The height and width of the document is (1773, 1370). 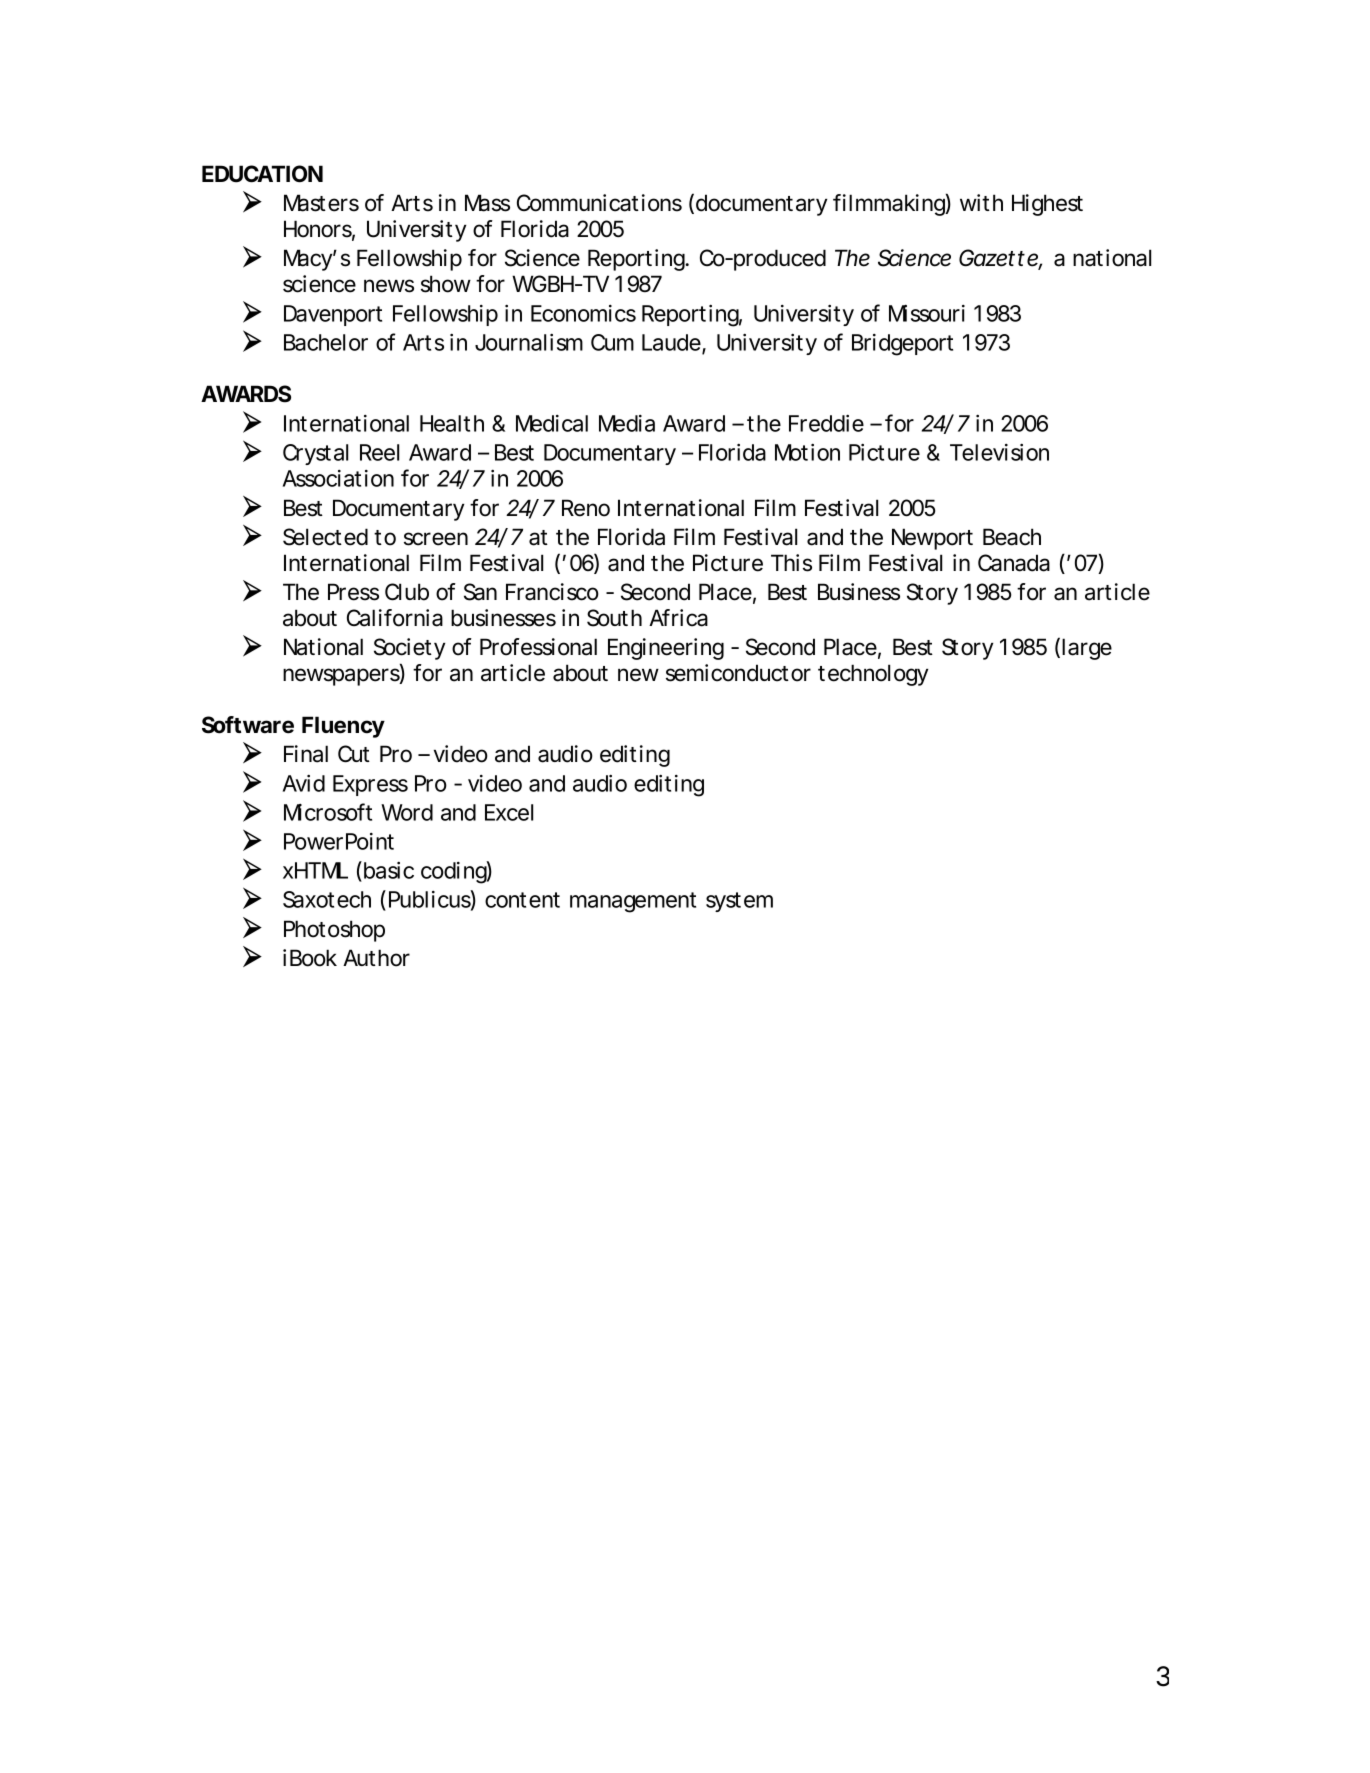 What do you see at coordinates (321, 203) in the document?
I see `Masters` at bounding box center [321, 203].
